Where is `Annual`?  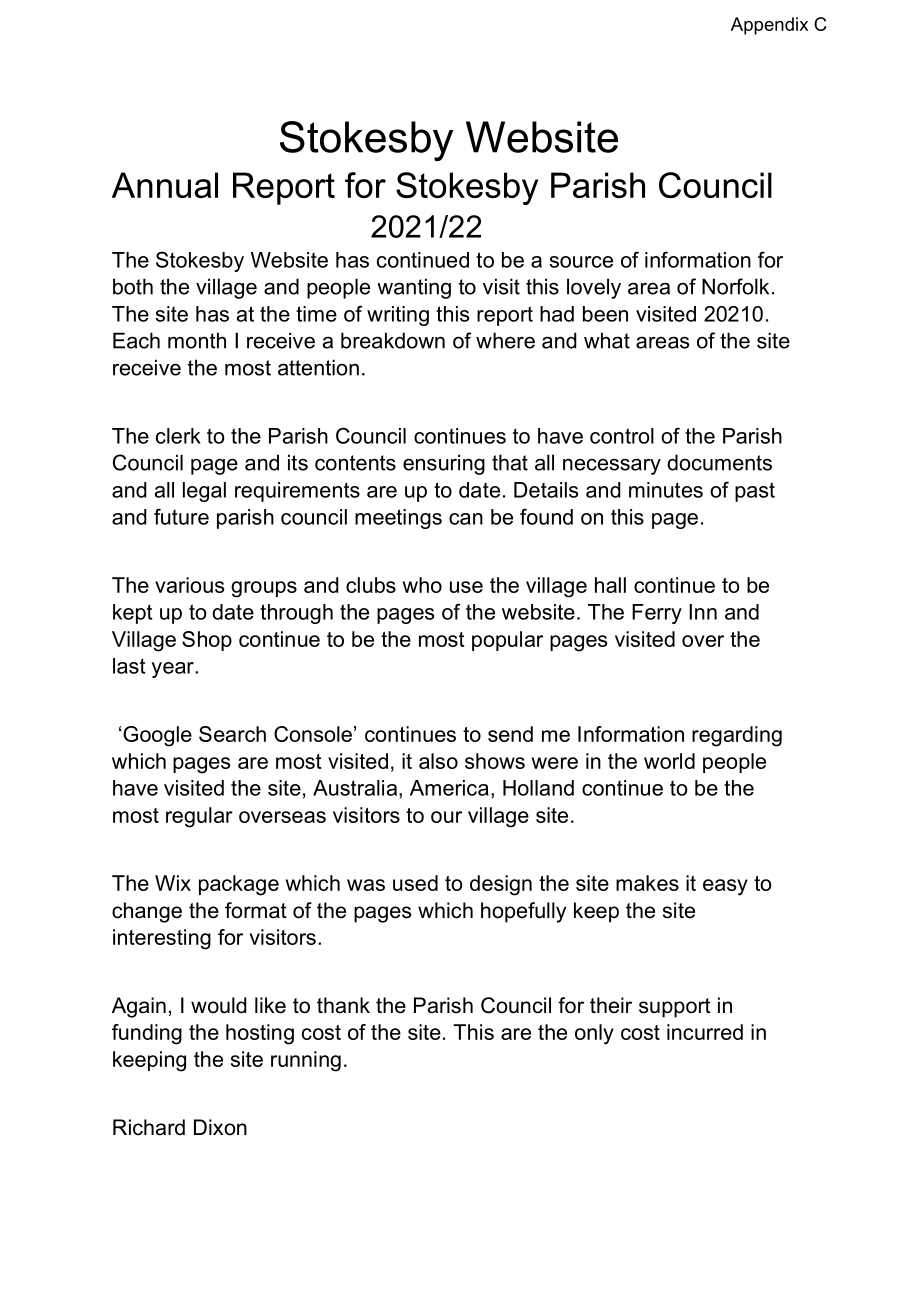 Annual is located at coordinates (165, 185).
